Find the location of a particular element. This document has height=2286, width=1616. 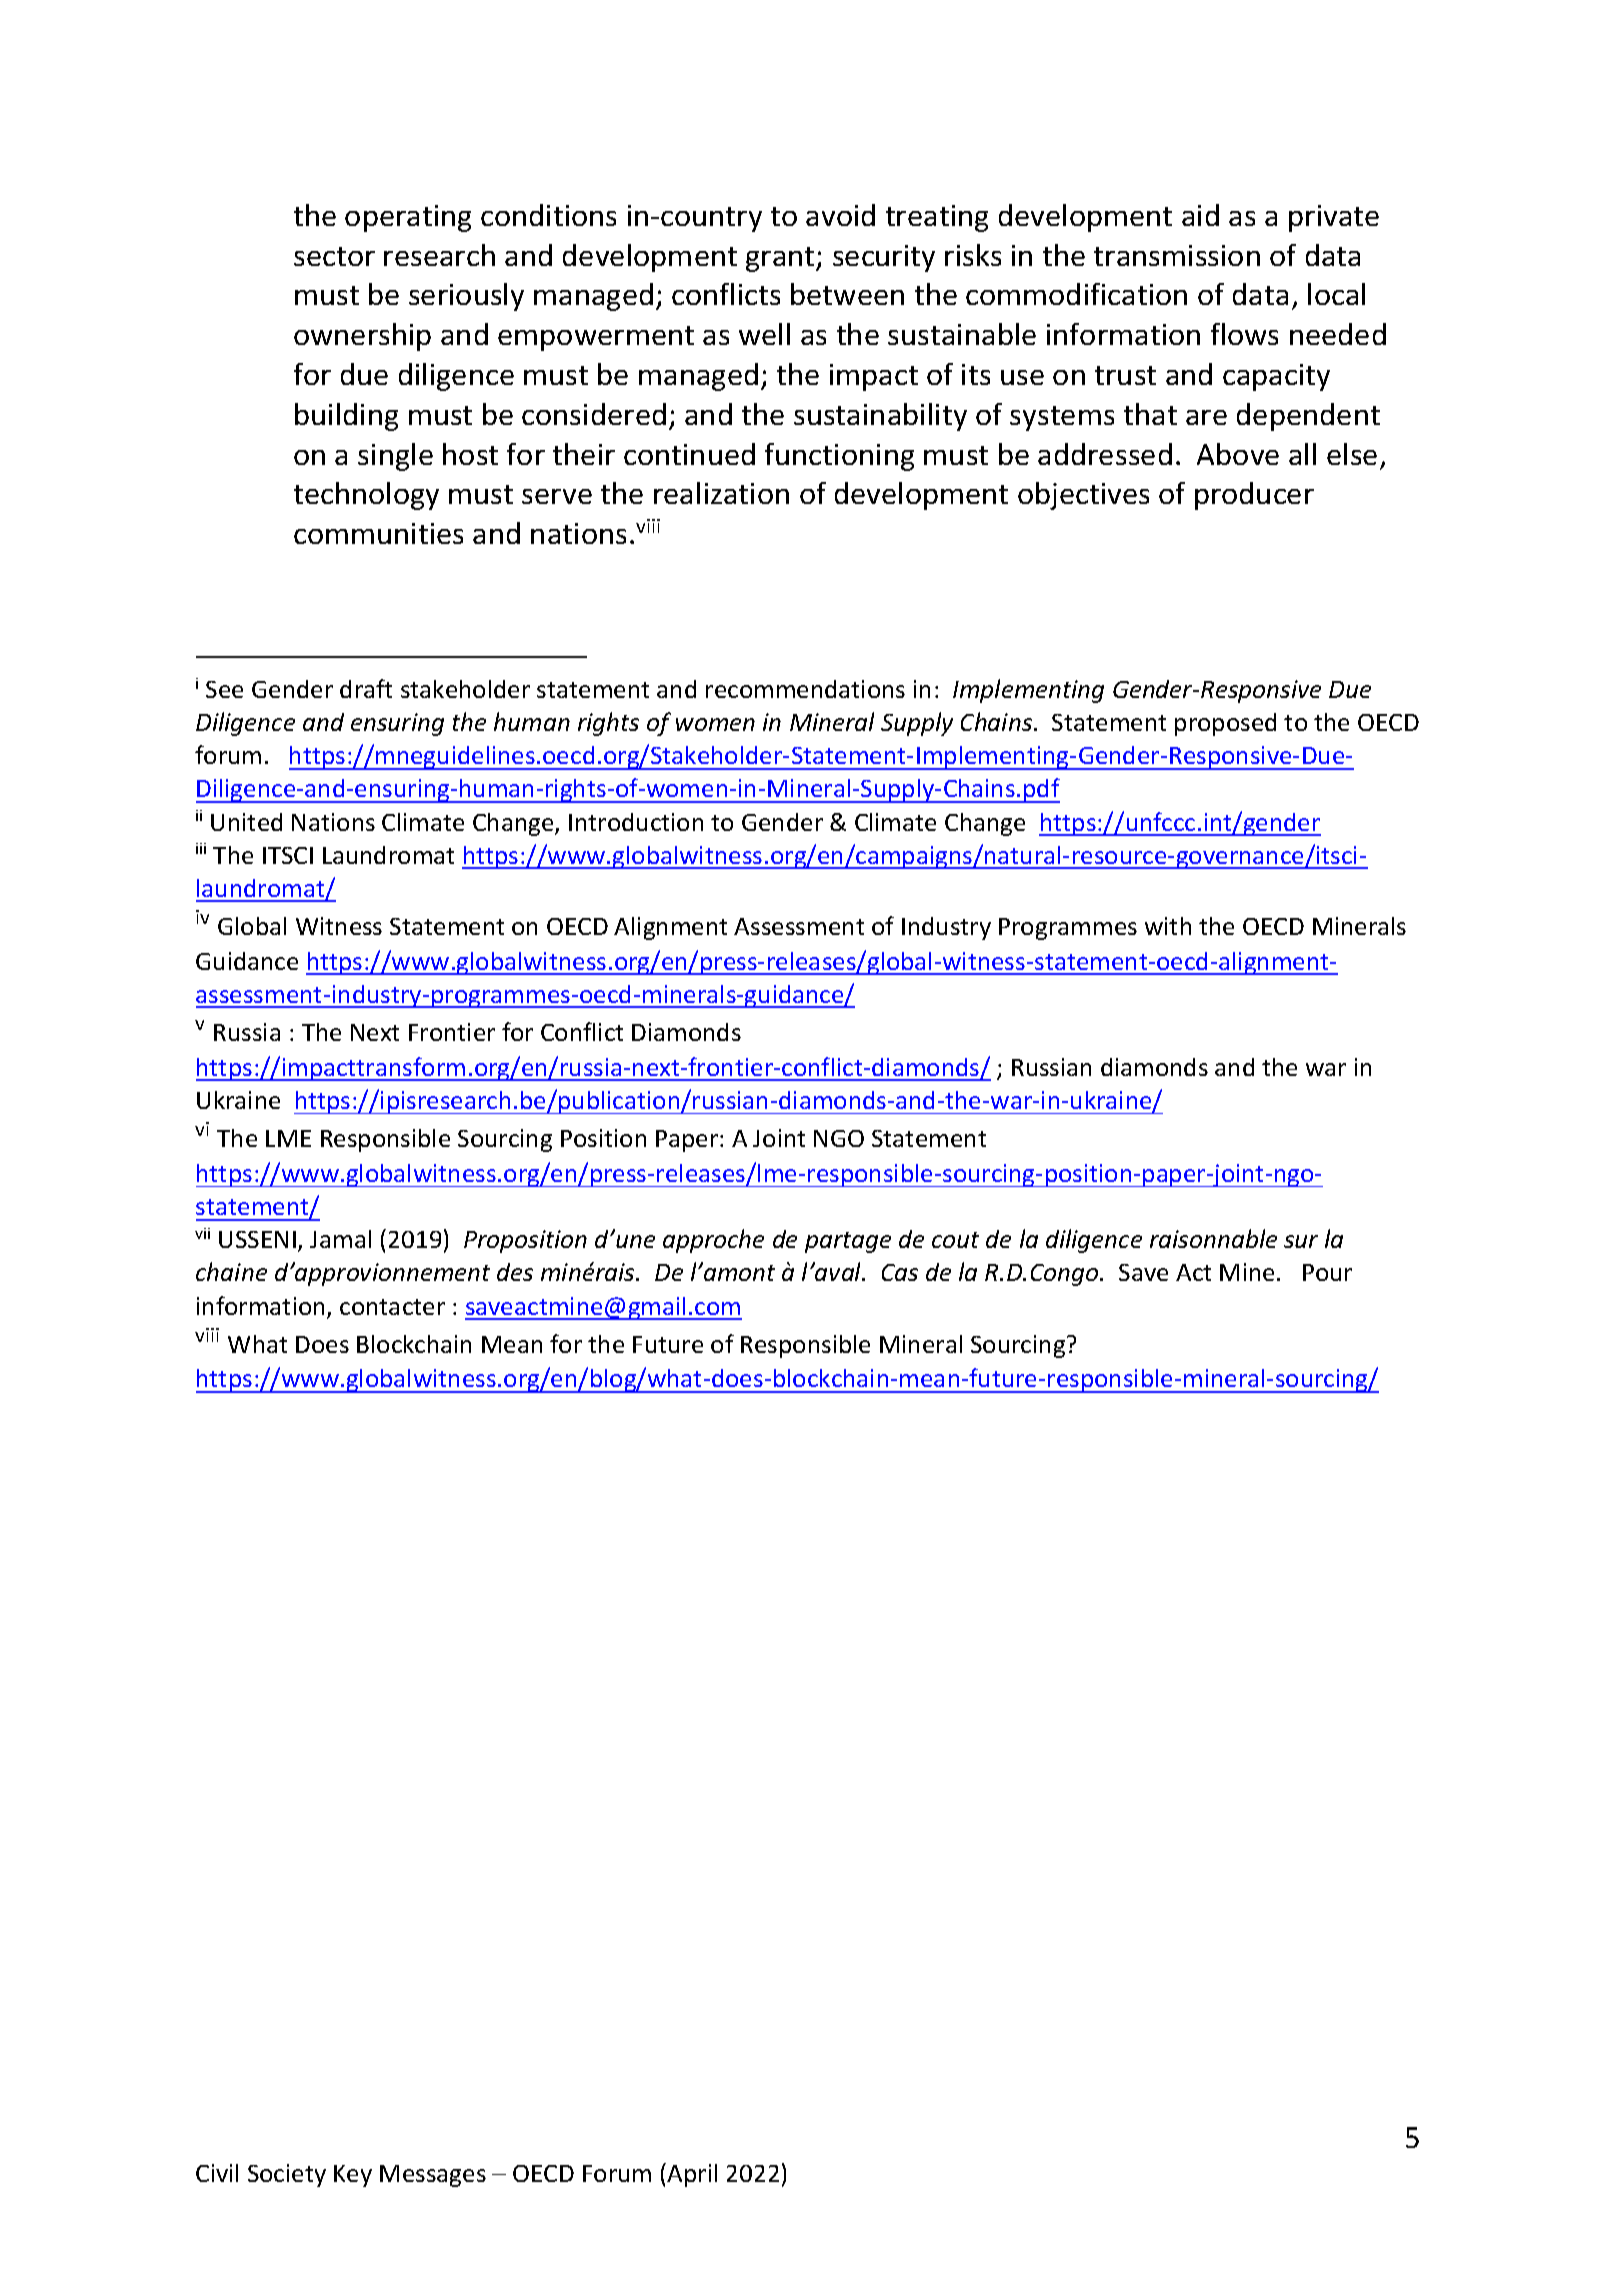

recommendations is located at coordinates (805, 689).
